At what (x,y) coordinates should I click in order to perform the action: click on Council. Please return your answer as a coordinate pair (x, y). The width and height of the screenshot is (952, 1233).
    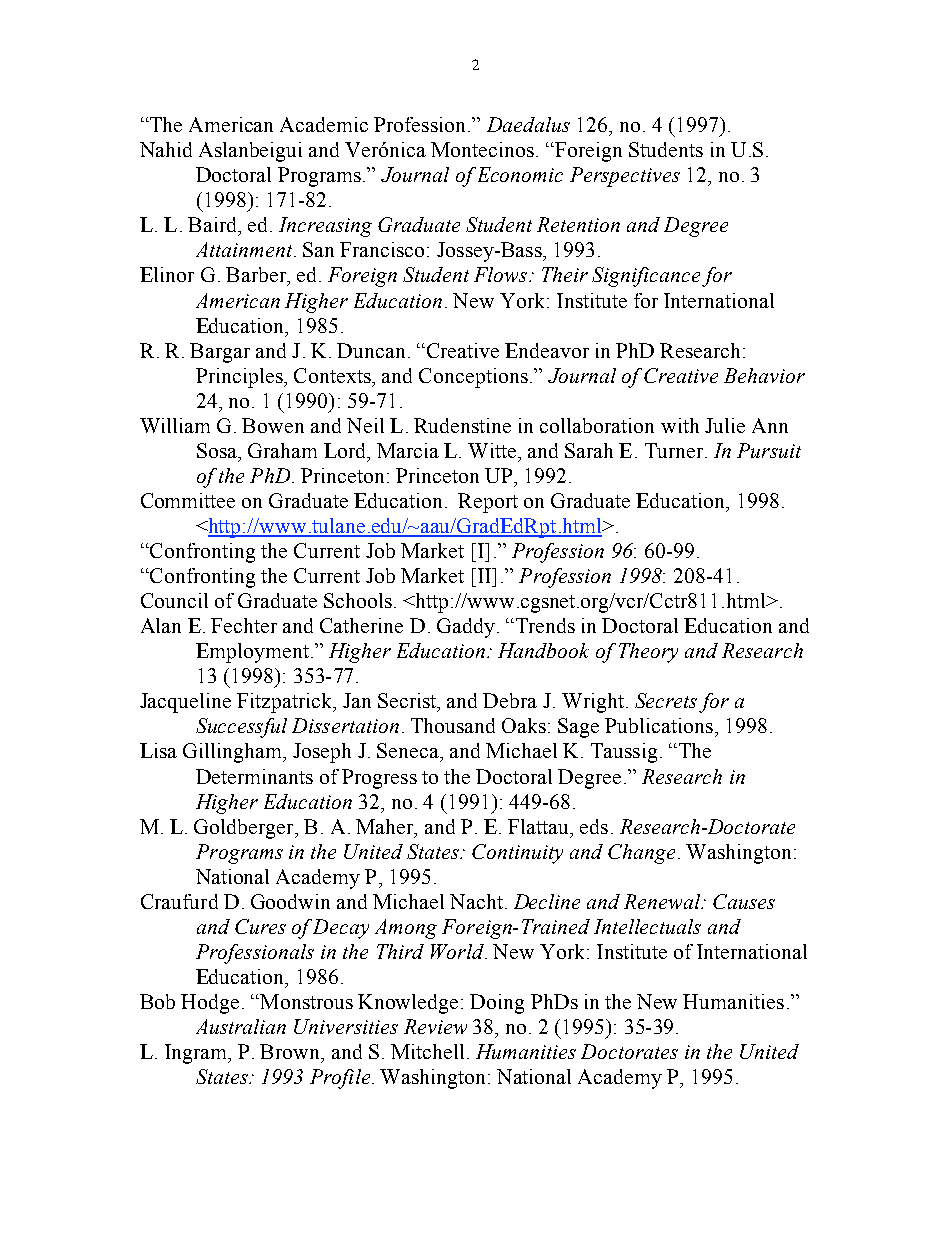
    Looking at the image, I should click on (174, 600).
